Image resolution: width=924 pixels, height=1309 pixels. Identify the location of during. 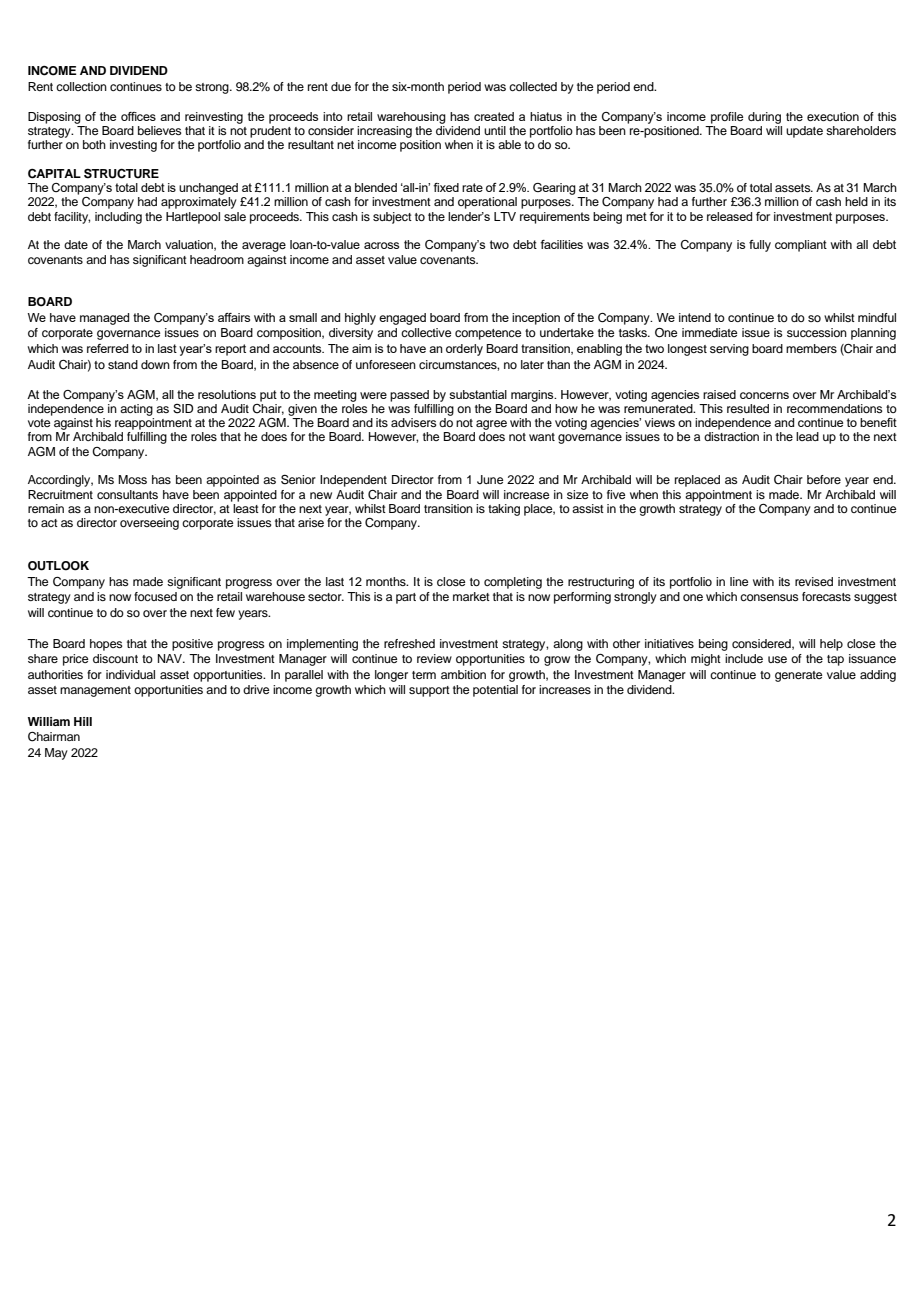
(764, 118).
